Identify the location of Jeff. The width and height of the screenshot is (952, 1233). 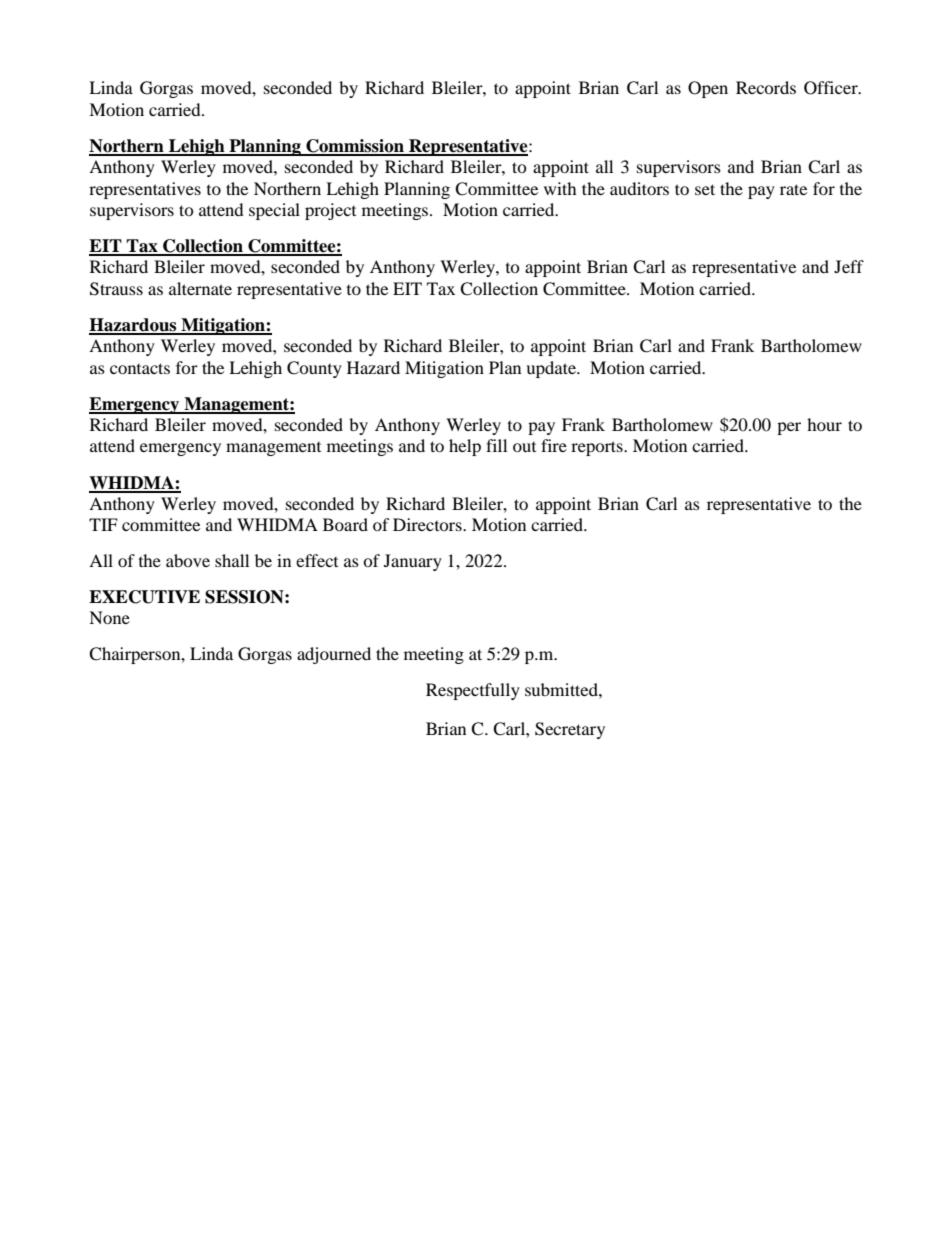
(849, 266).
